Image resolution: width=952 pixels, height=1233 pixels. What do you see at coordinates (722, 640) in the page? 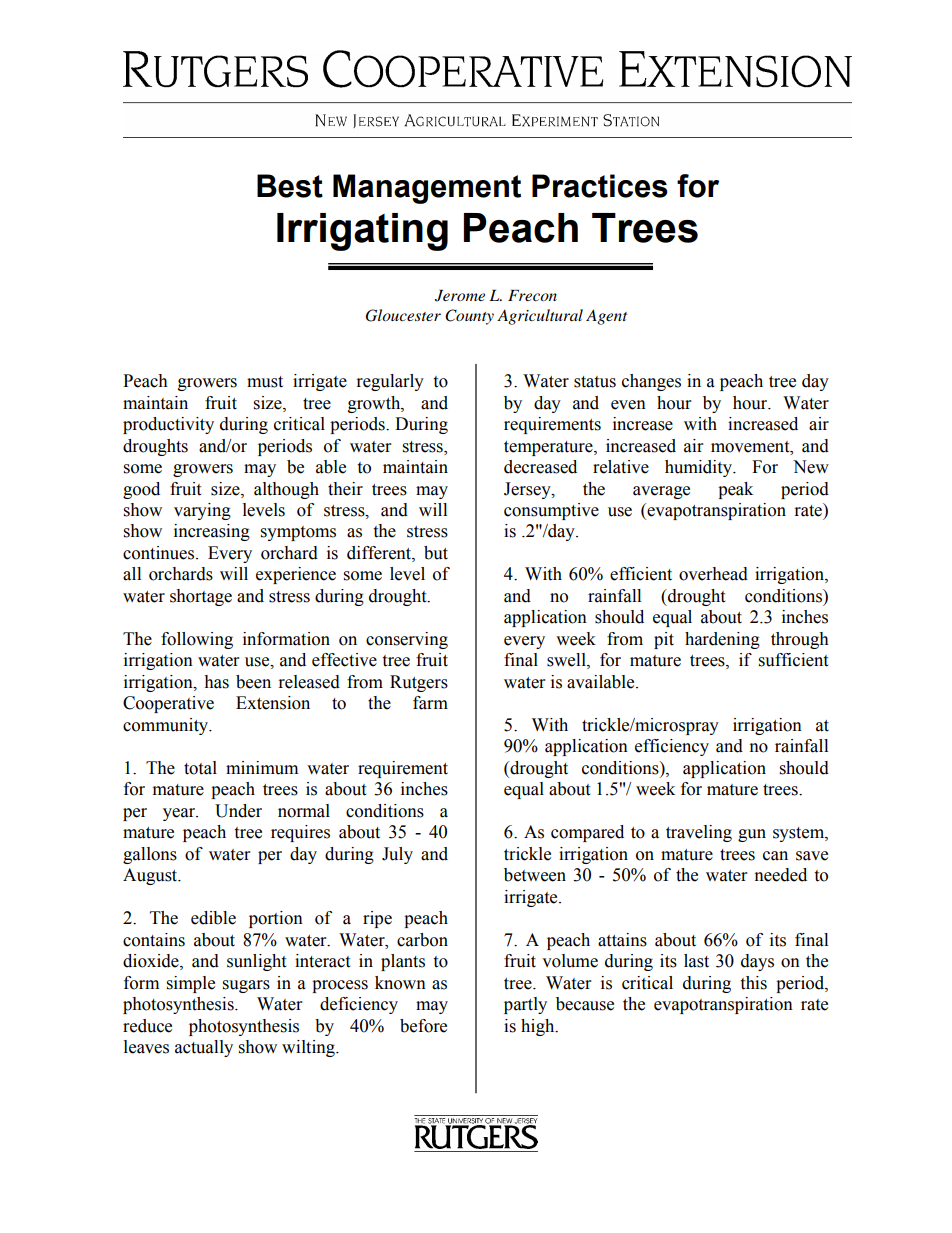
I see `hardening` at bounding box center [722, 640].
